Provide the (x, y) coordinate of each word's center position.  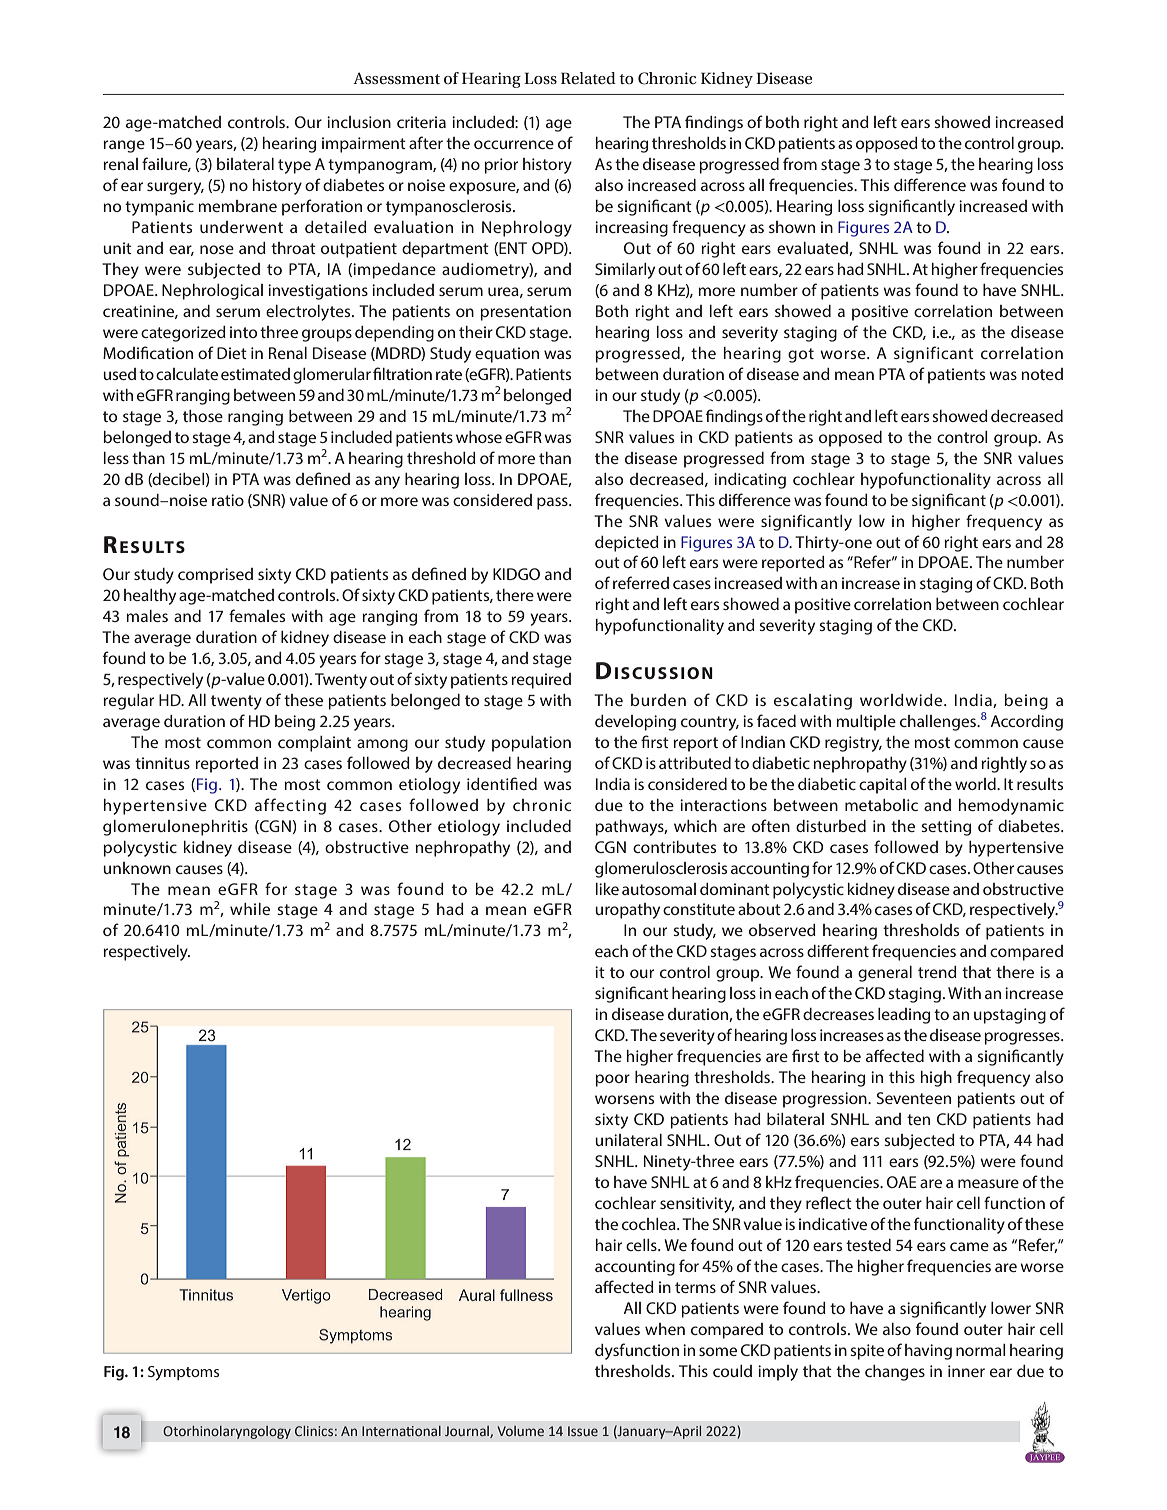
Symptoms (183, 1373)
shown (792, 227)
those (203, 416)
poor (612, 1080)
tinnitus (162, 763)
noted (1042, 374)
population (531, 744)
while (250, 909)
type (294, 166)
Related (588, 78)
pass (553, 503)
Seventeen (914, 1098)
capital (883, 786)
